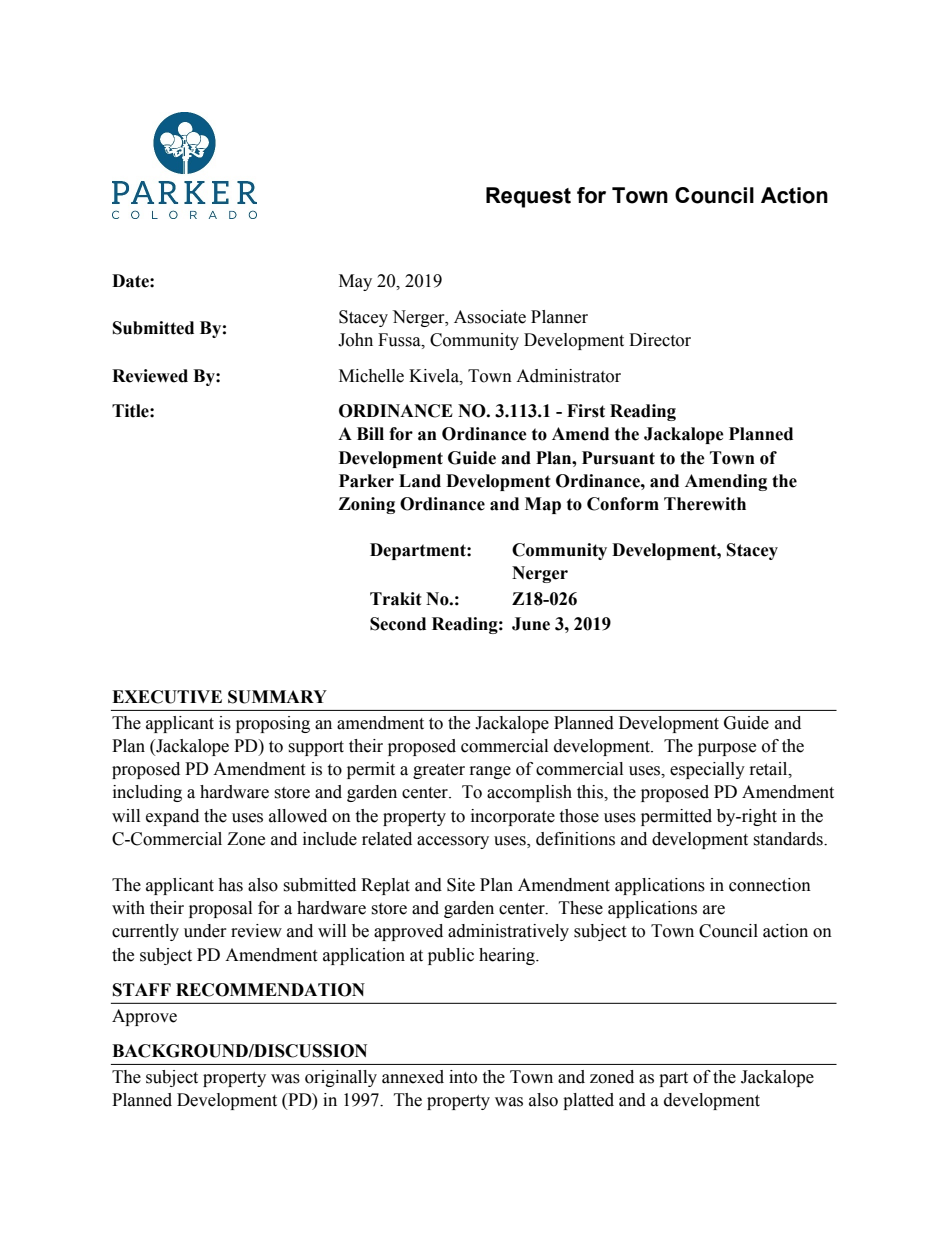 This screenshot has height=1233, width=952. What do you see at coordinates (660, 340) in the screenshot?
I see `Director` at bounding box center [660, 340].
